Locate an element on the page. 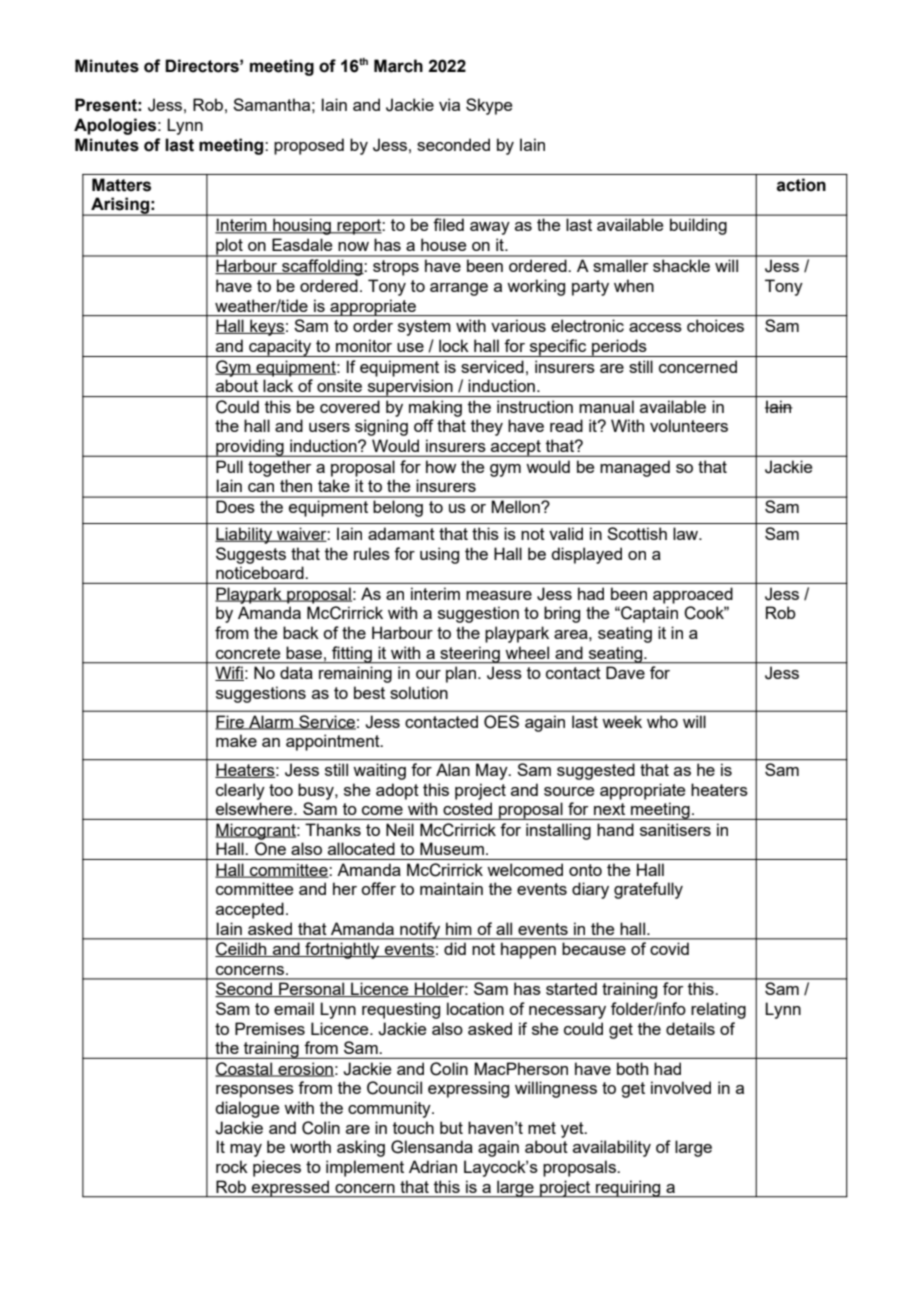  Pull is located at coordinates (229, 466).
